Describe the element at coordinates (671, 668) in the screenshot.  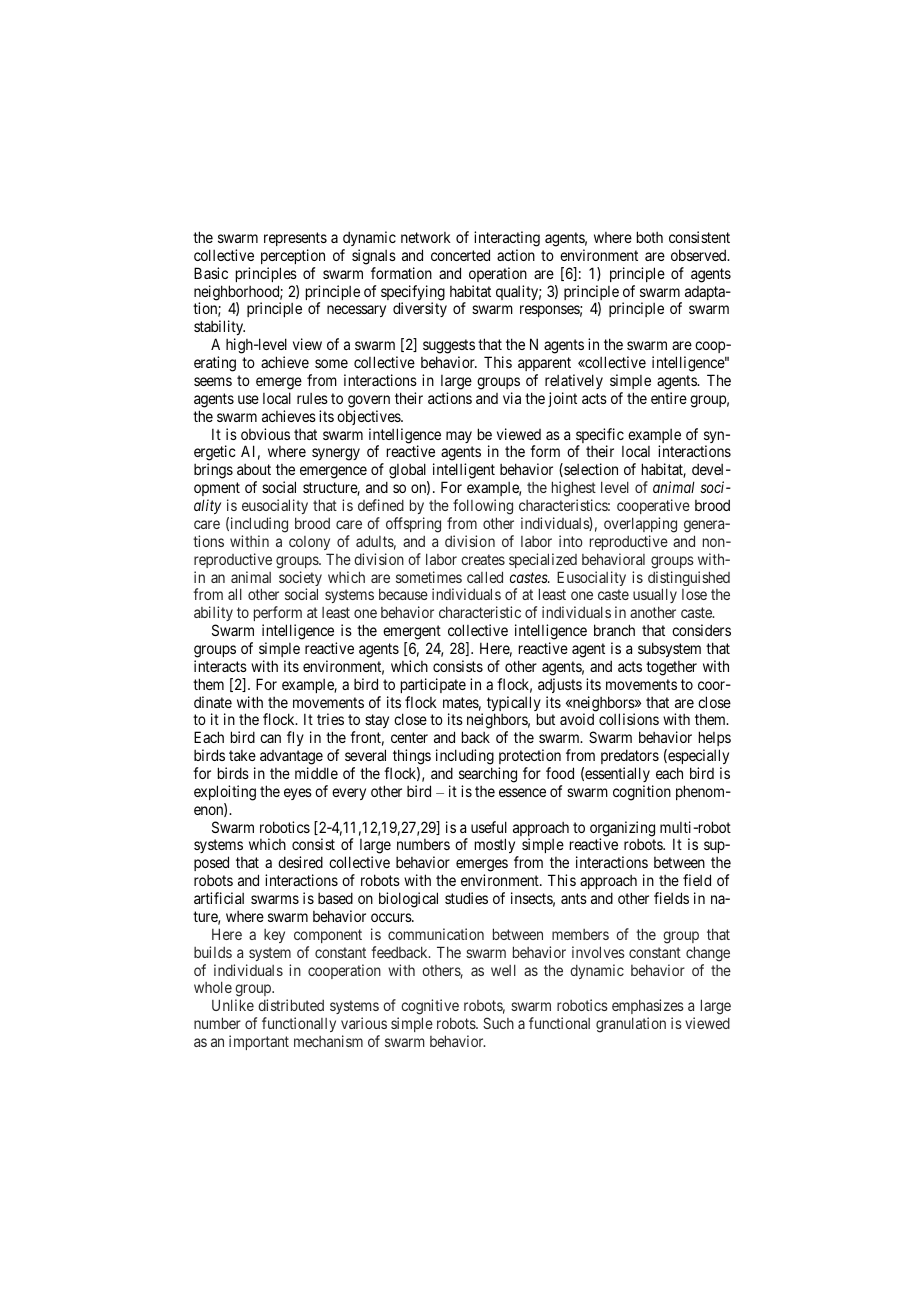
I see `together` at that location.
